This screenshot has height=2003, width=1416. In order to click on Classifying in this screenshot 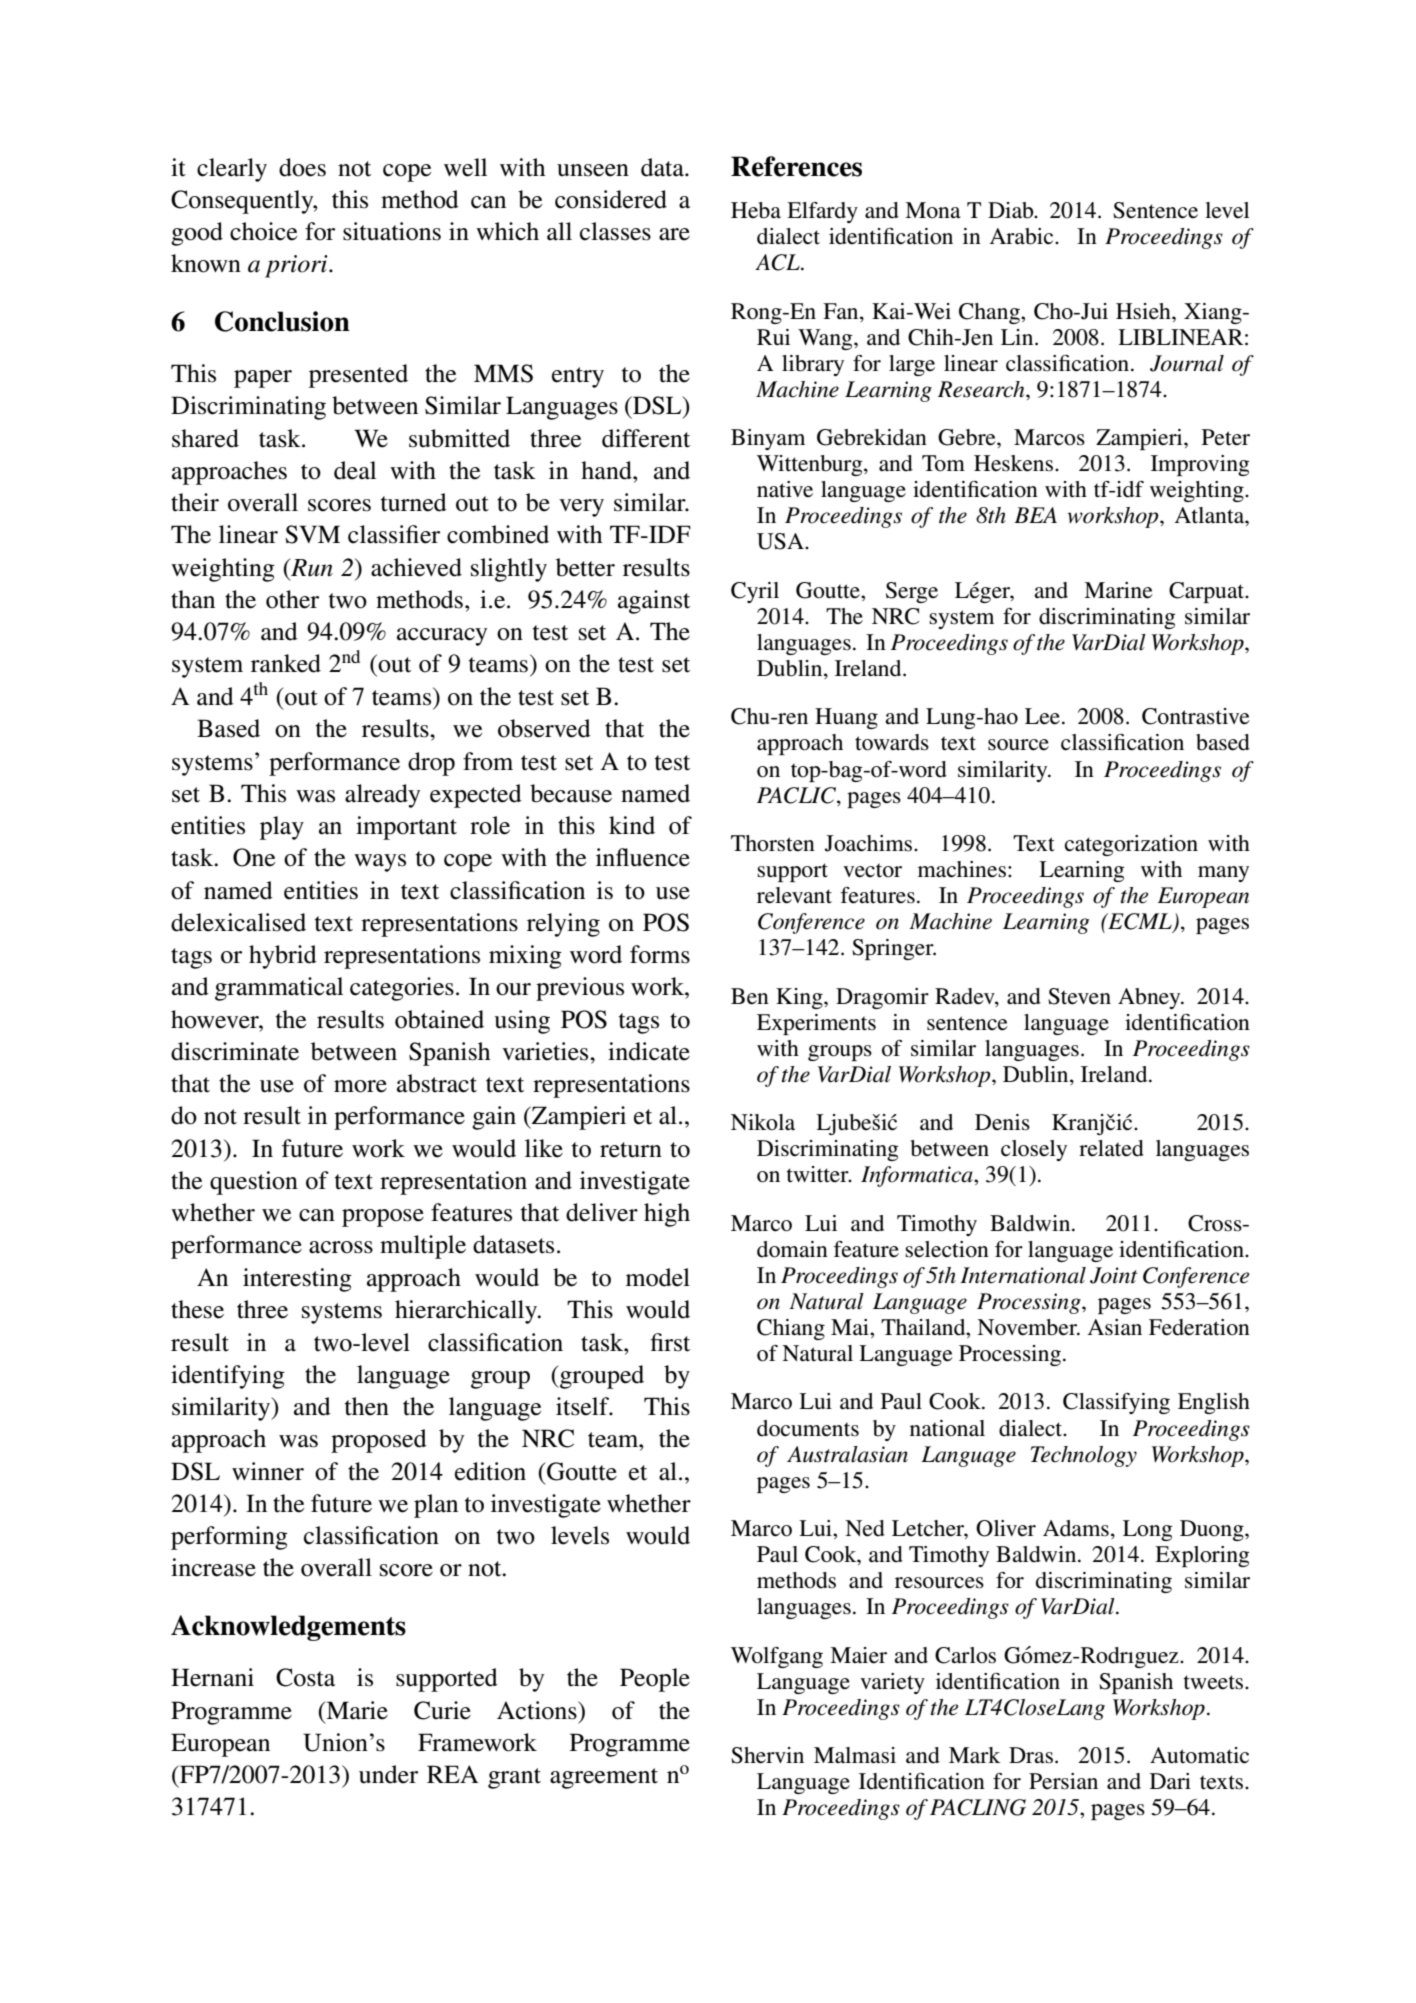, I will do `click(1116, 1403)`.
